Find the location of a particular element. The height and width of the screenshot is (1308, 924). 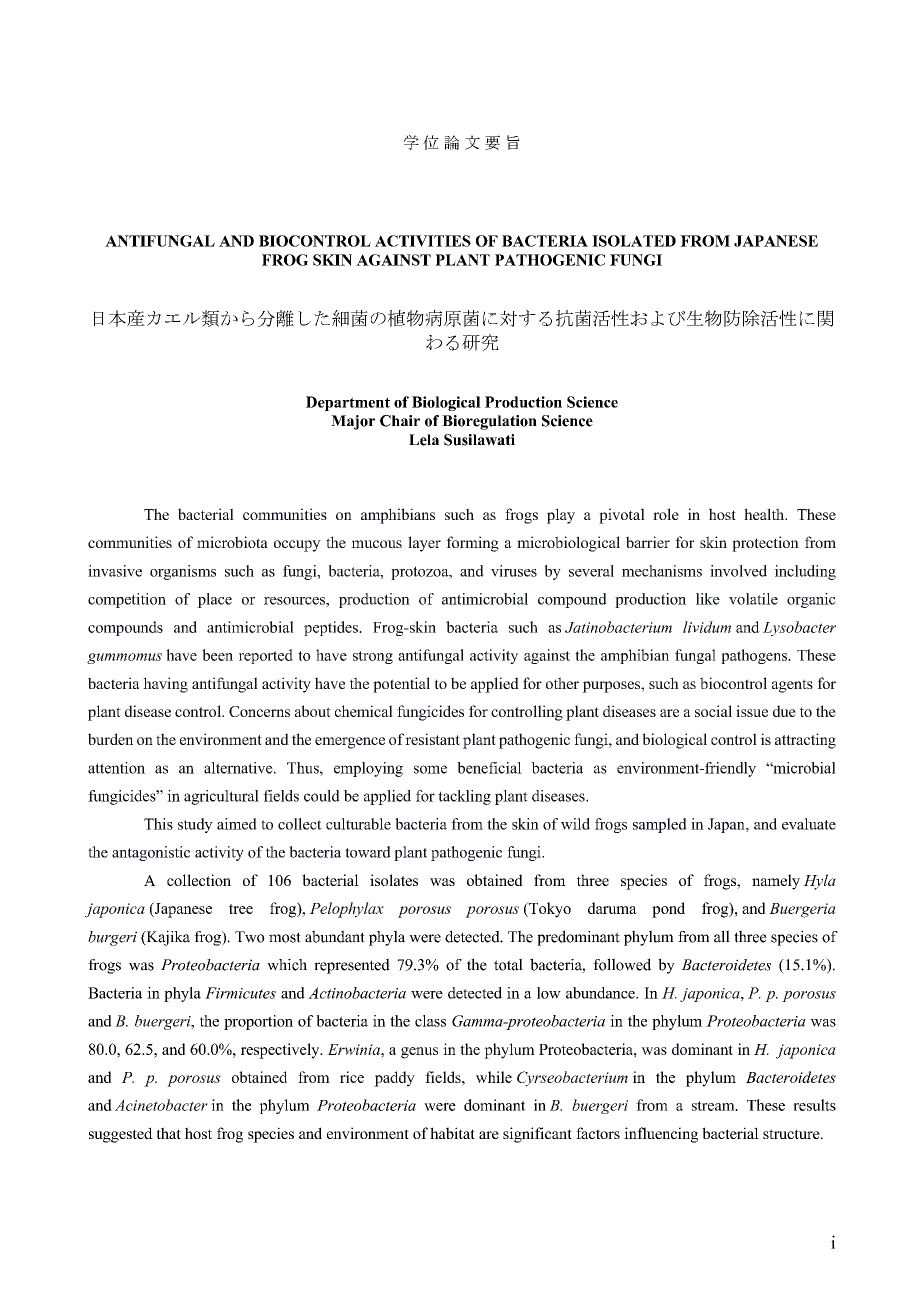

forming is located at coordinates (472, 544).
